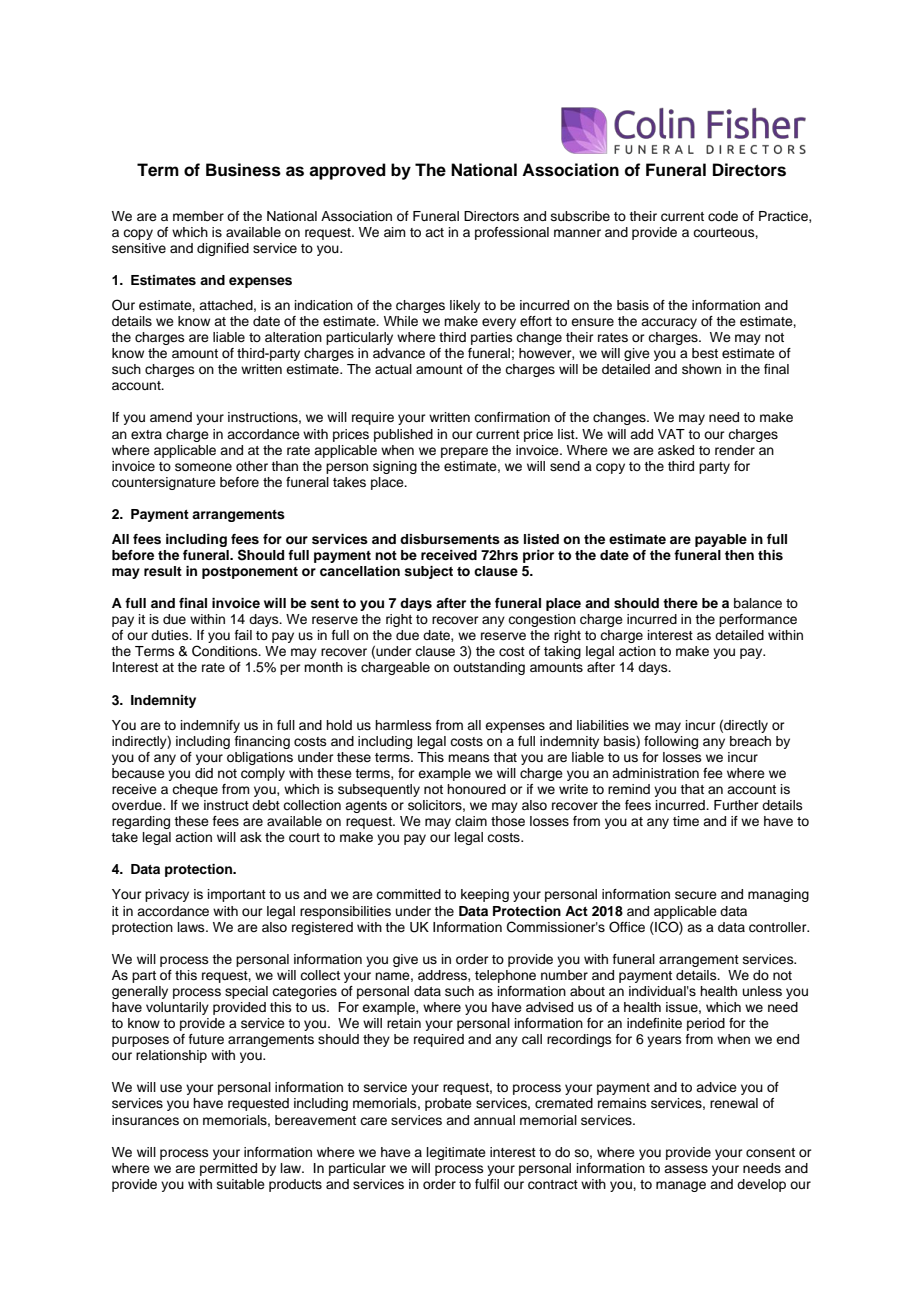  Describe the element at coordinates (456, 1153) in the screenshot. I see `legitimate` at that location.
